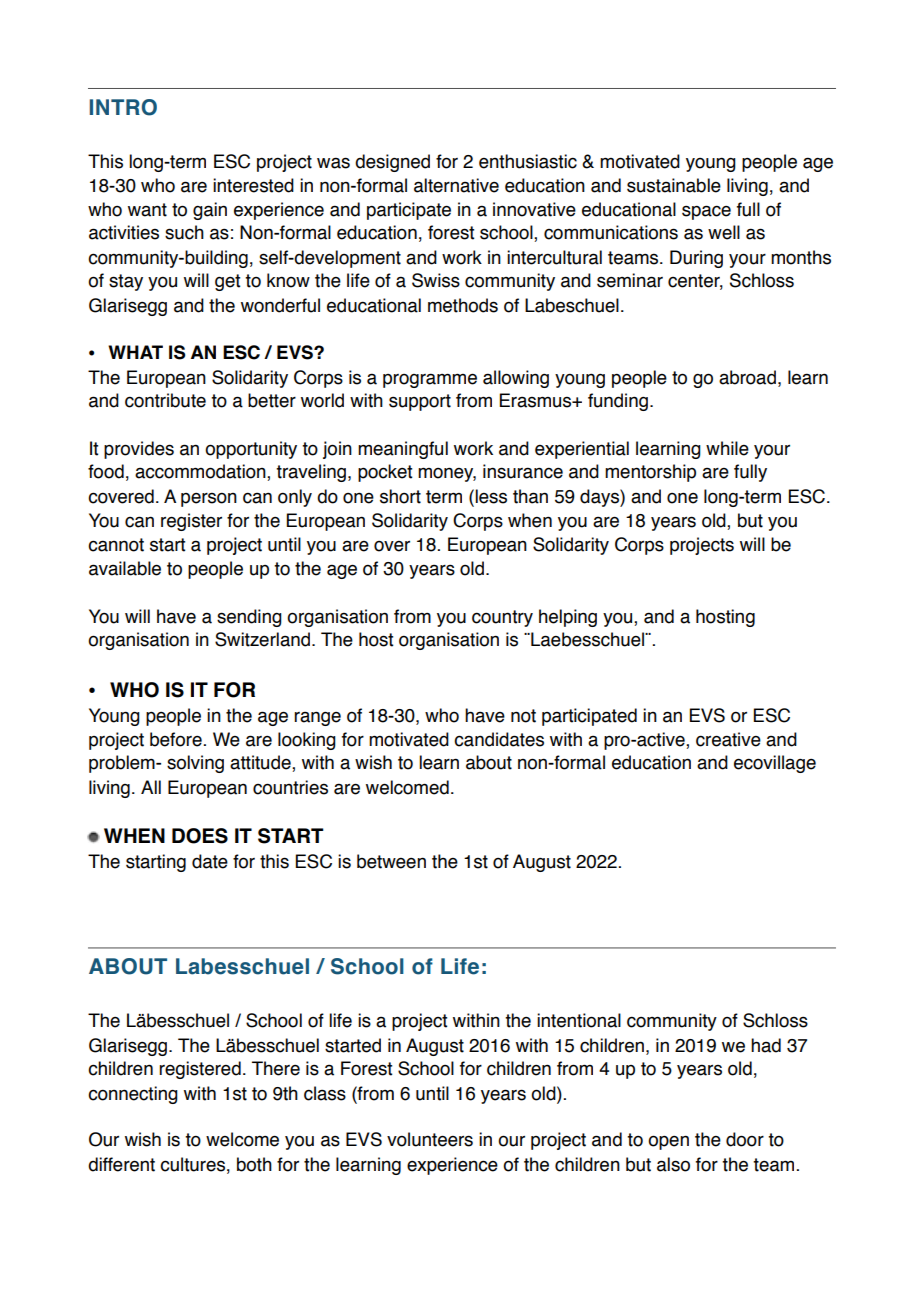  What do you see at coordinates (728, 739) in the document?
I see `creative` at bounding box center [728, 739].
